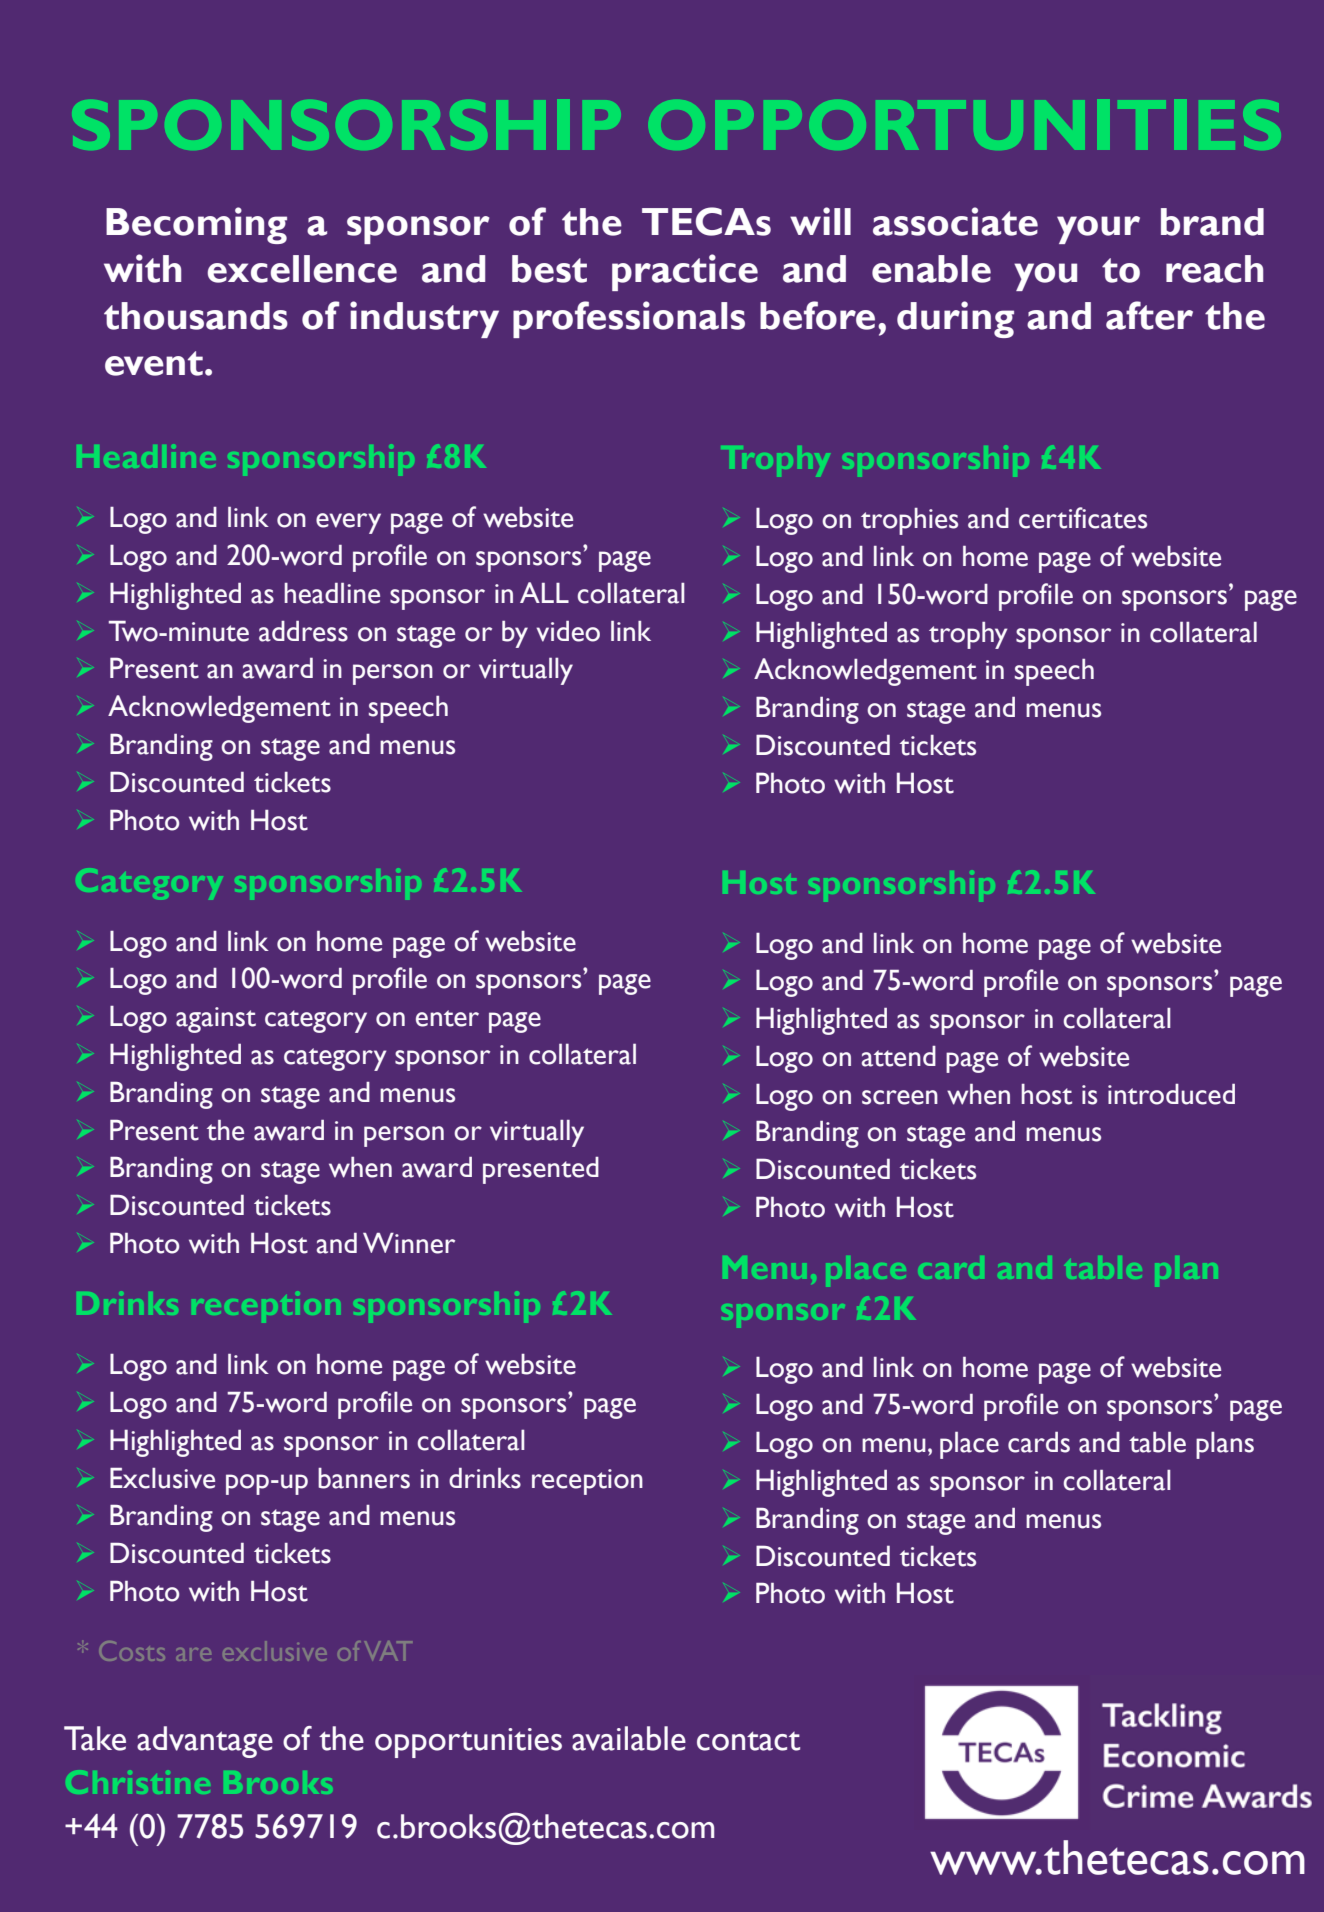 The height and width of the screenshot is (1912, 1324). What do you see at coordinates (196, 225) in the screenshot?
I see `Becoming` at bounding box center [196, 225].
